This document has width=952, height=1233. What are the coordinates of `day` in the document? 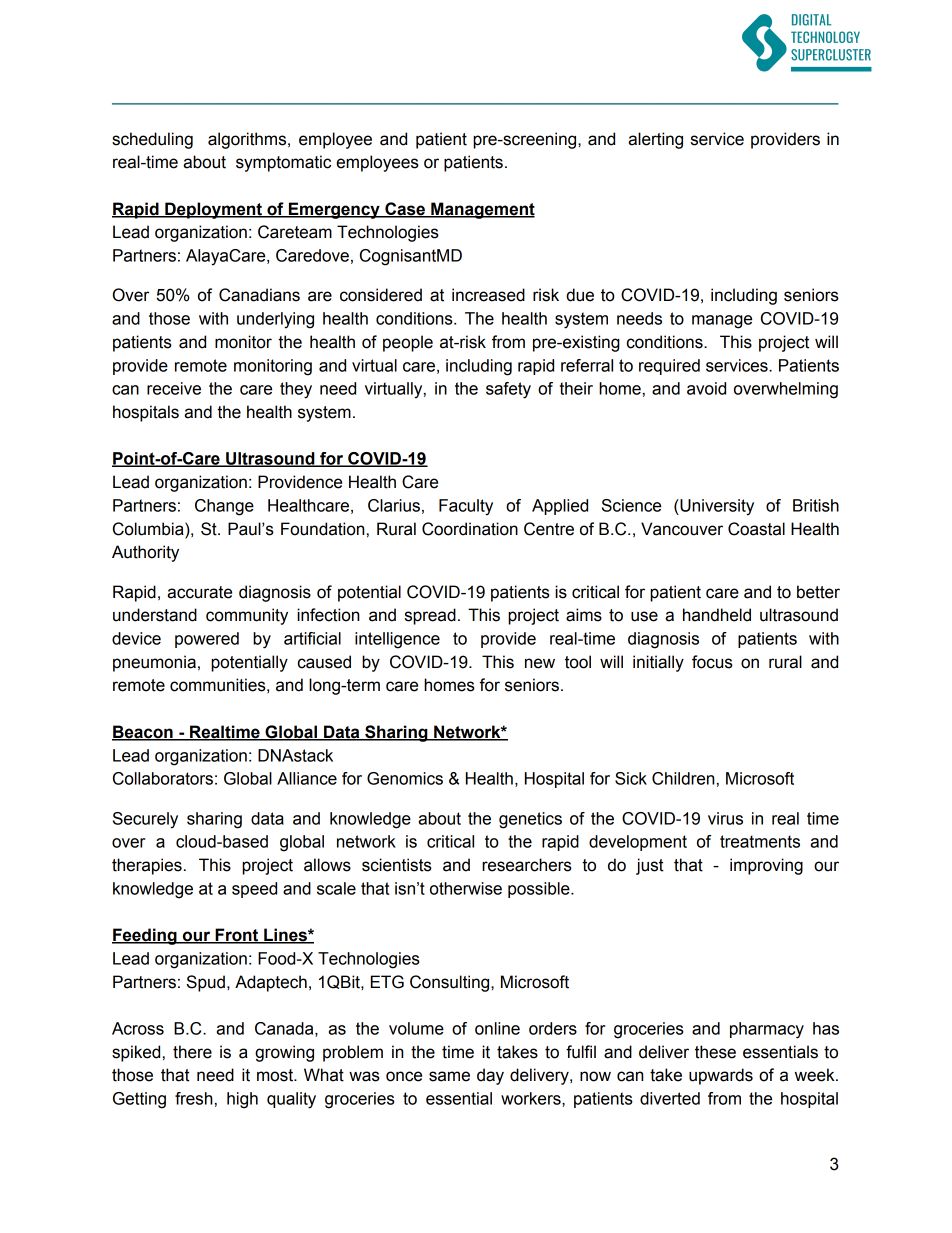 It's located at (490, 1076).
